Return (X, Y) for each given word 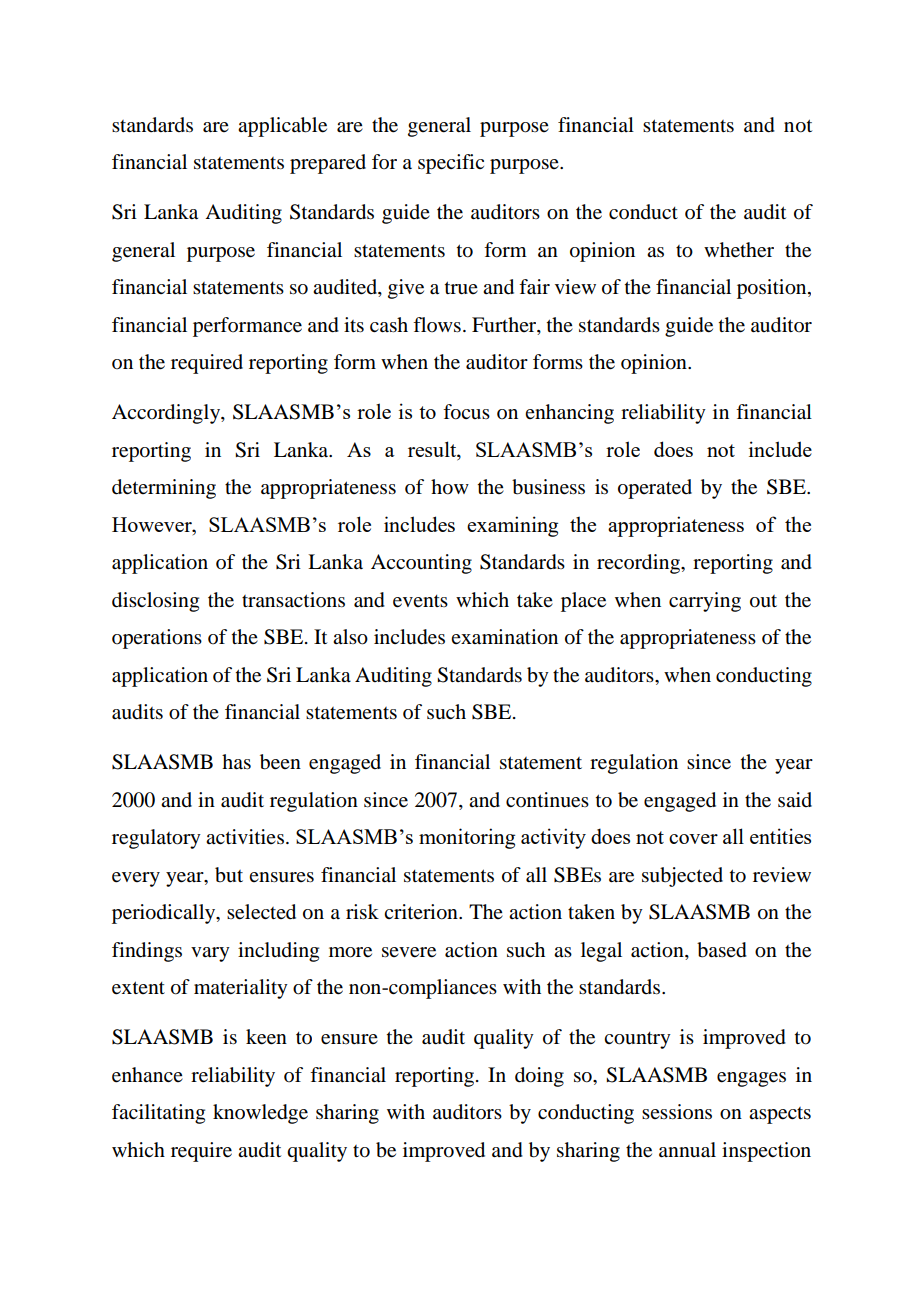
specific (451, 164)
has (236, 762)
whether (739, 250)
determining (164, 489)
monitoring (467, 838)
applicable (282, 127)
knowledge (260, 1114)
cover (693, 839)
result (433, 449)
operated (655, 489)
